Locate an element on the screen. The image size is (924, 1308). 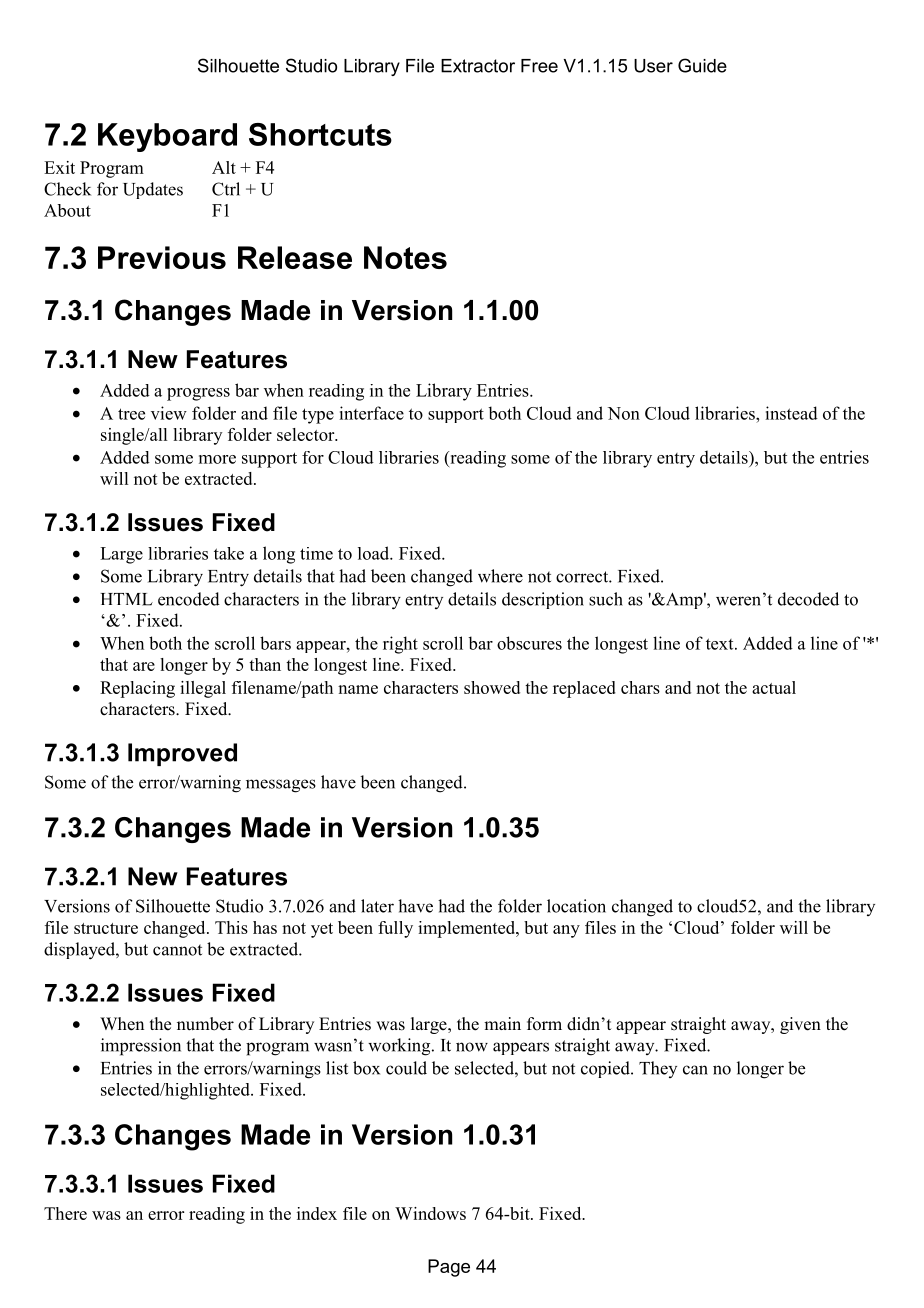
instead is located at coordinates (791, 413).
